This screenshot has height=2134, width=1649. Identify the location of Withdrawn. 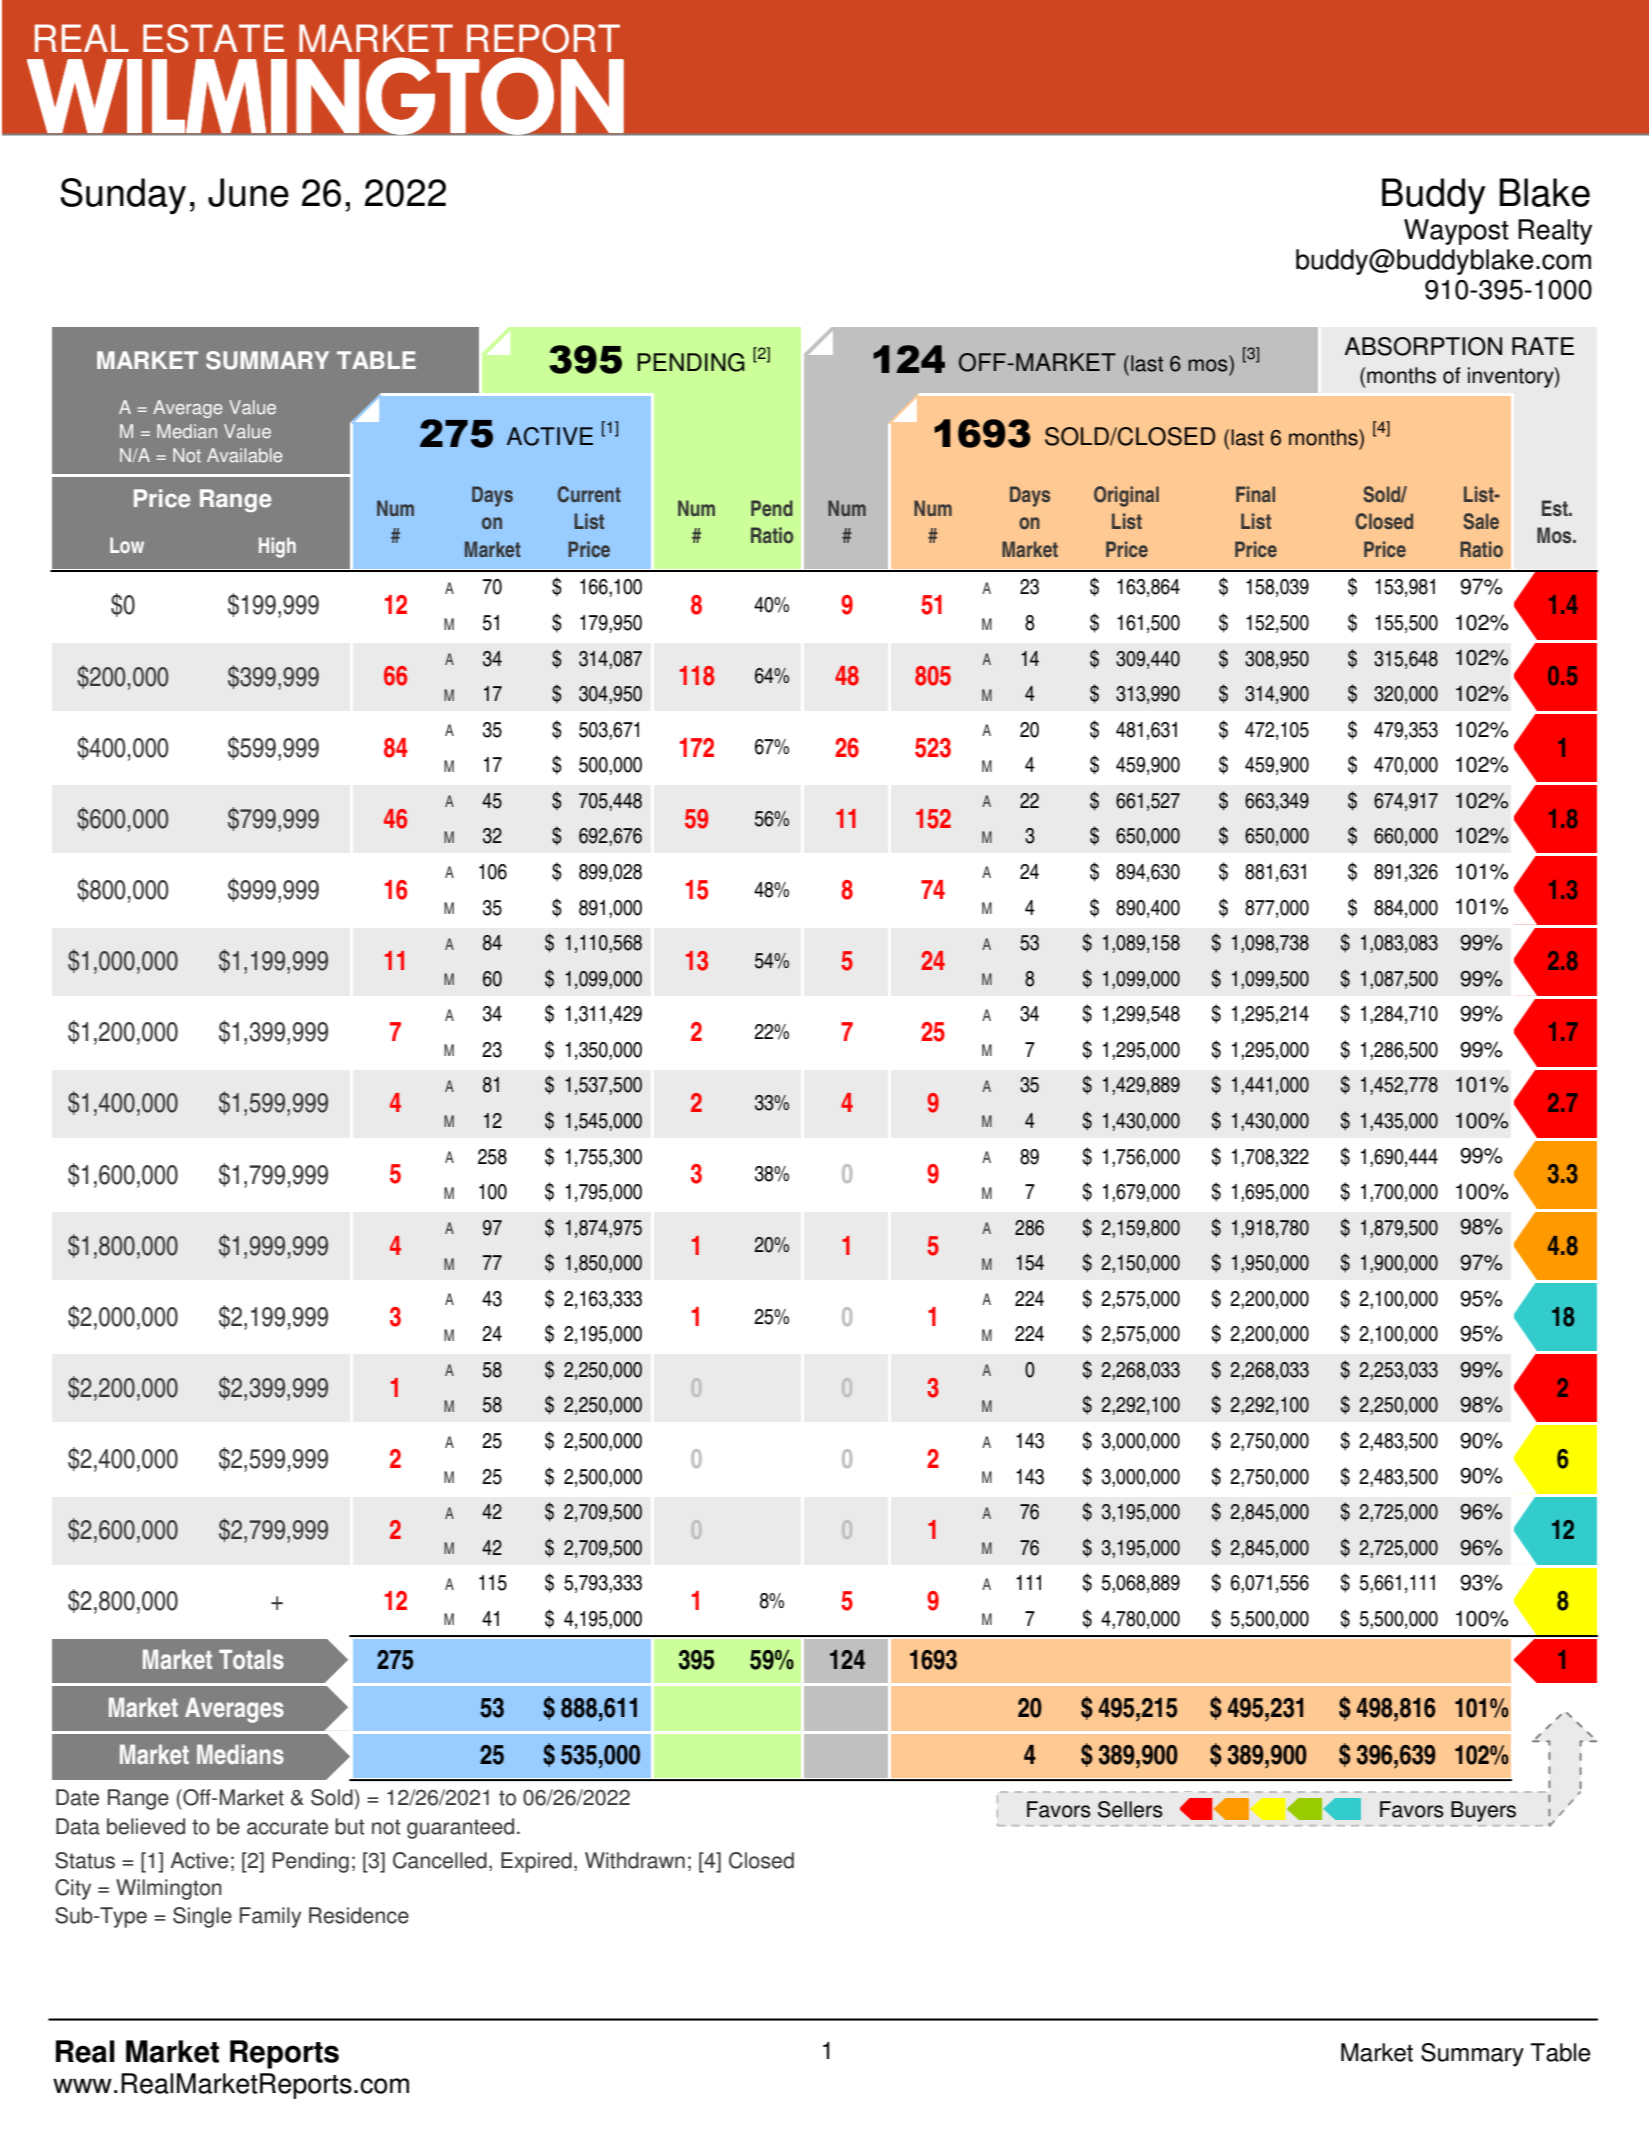
(635, 1860).
